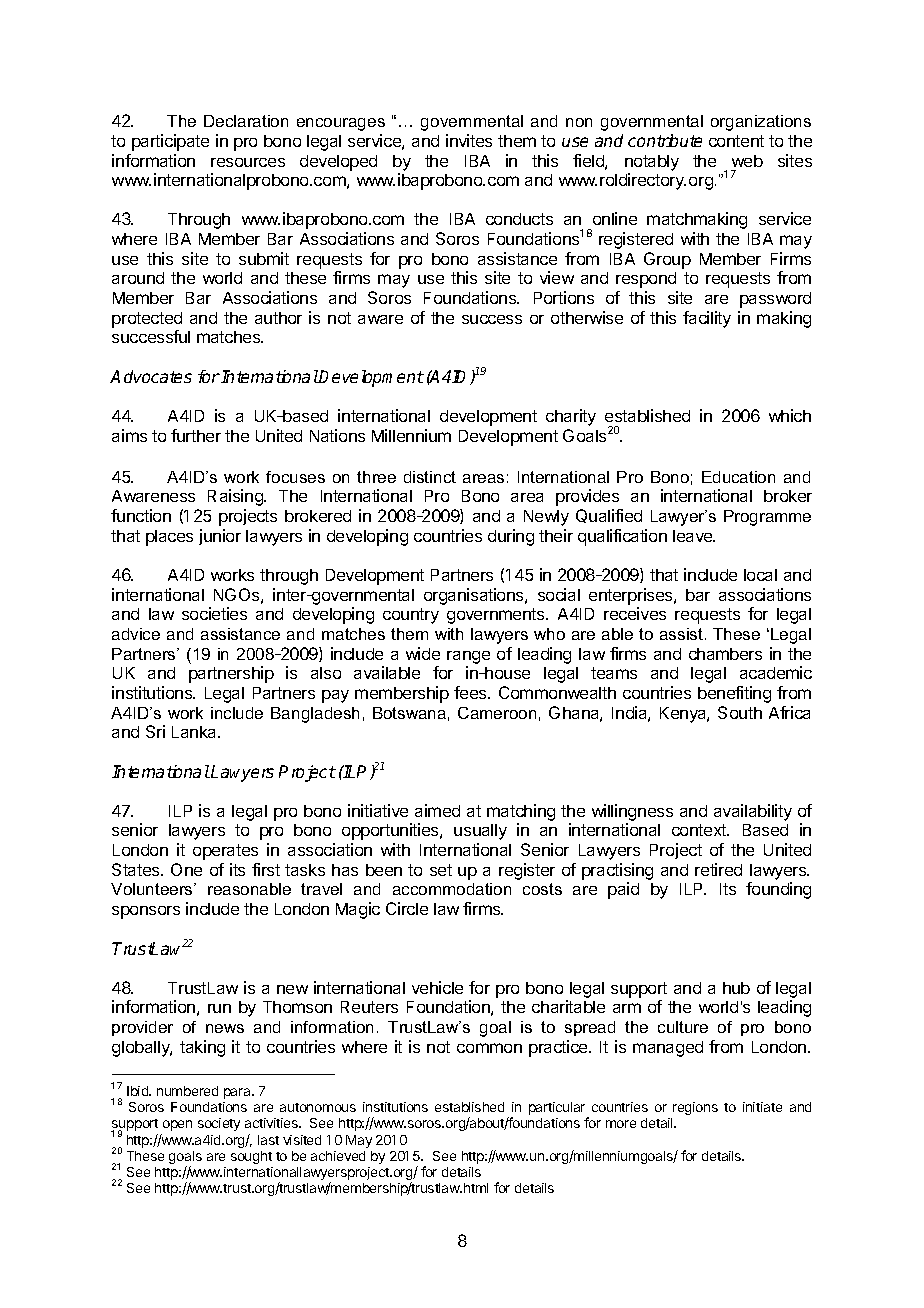  What do you see at coordinates (725, 654) in the image?
I see `chambers` at bounding box center [725, 654].
